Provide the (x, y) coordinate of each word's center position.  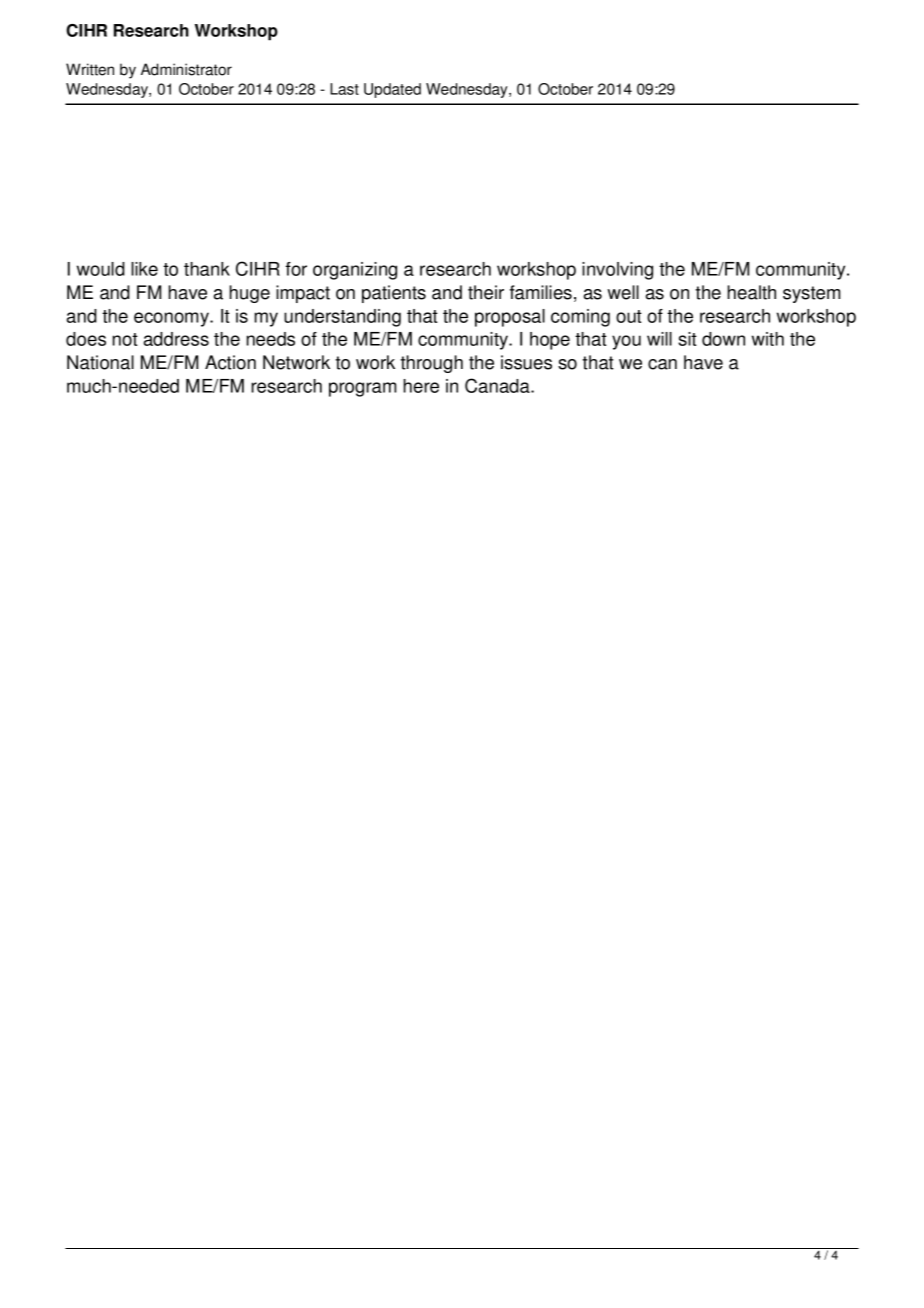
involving (617, 271)
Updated (392, 90)
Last (344, 89)
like (144, 269)
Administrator (186, 69)
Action (230, 362)
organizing (355, 271)
